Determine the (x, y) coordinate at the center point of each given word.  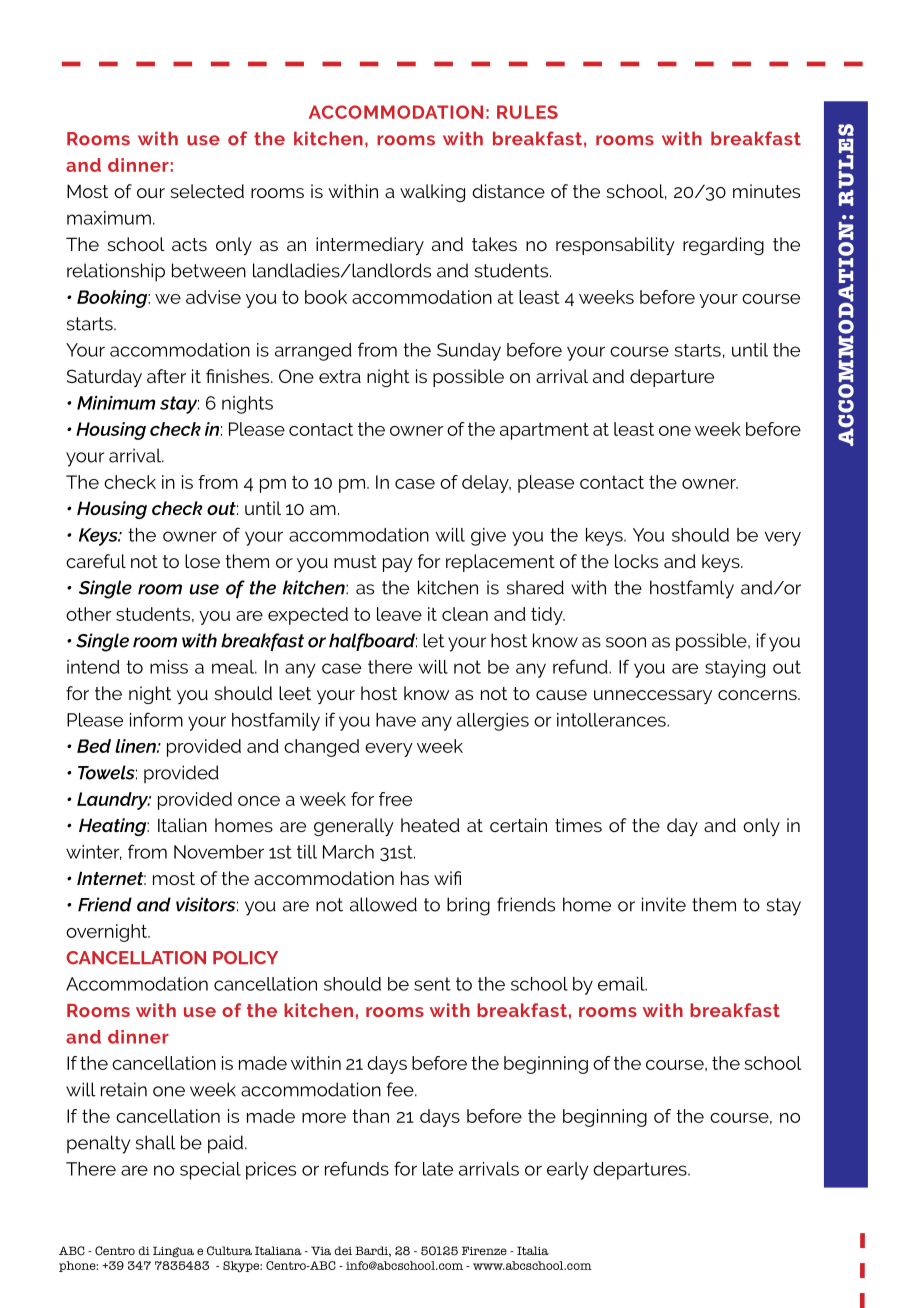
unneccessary (653, 697)
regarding (723, 246)
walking (432, 193)
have (396, 720)
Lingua (173, 1252)
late (438, 1169)
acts (189, 244)
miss (169, 667)
